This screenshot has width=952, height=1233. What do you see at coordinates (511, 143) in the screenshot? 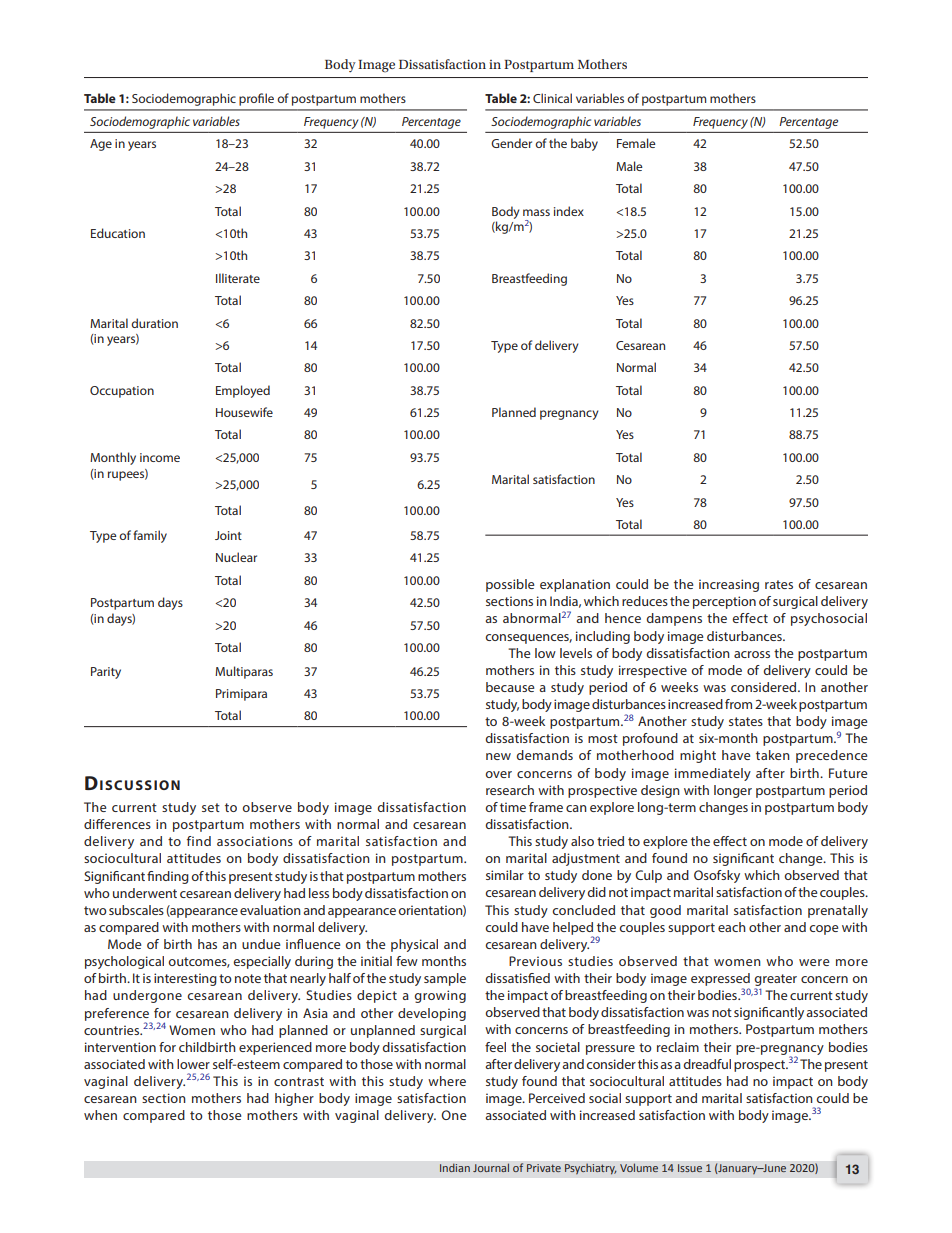
I see `Gender` at bounding box center [511, 143].
